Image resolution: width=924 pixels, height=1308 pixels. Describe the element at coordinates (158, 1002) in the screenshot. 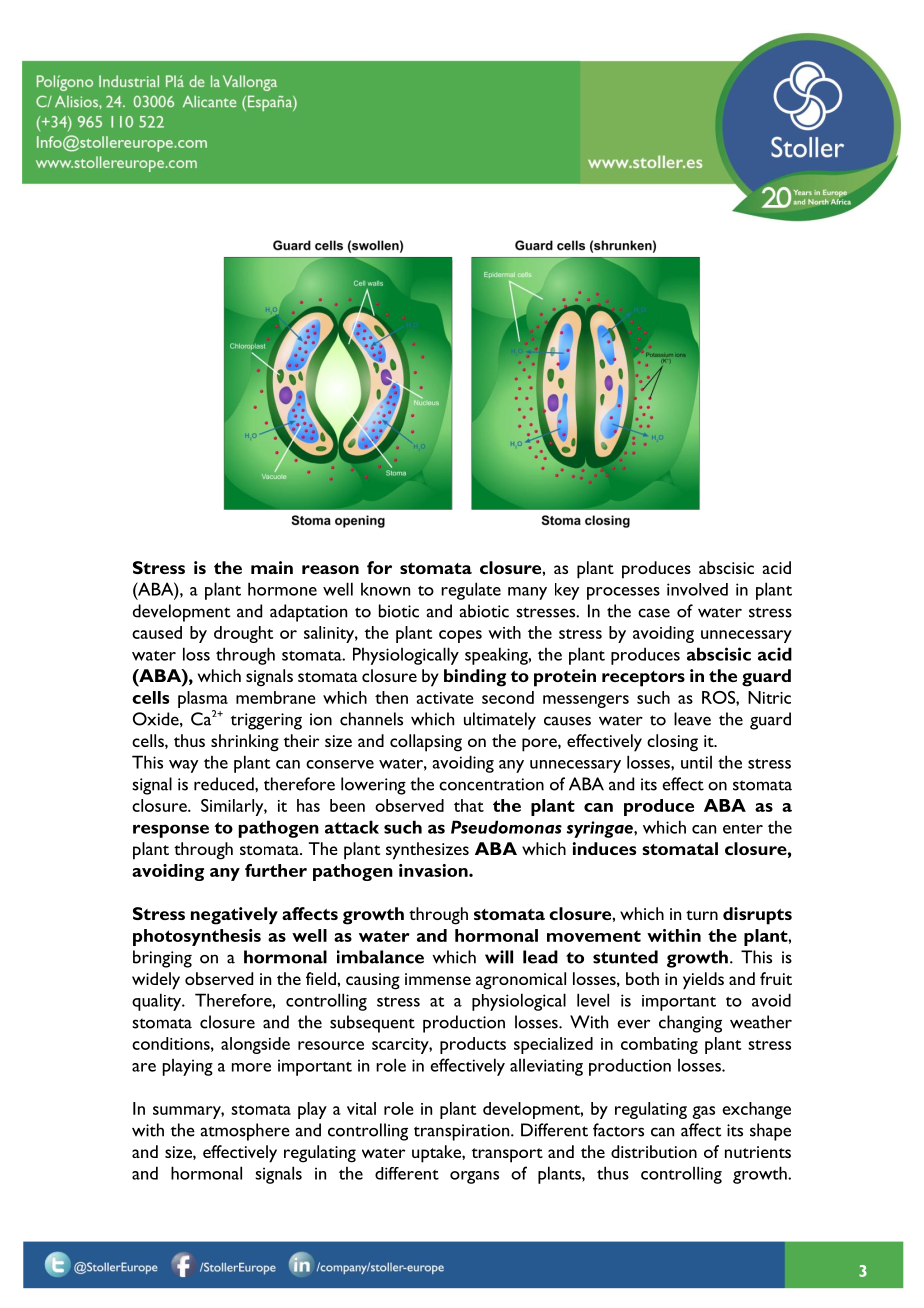

I see `quality` at that location.
